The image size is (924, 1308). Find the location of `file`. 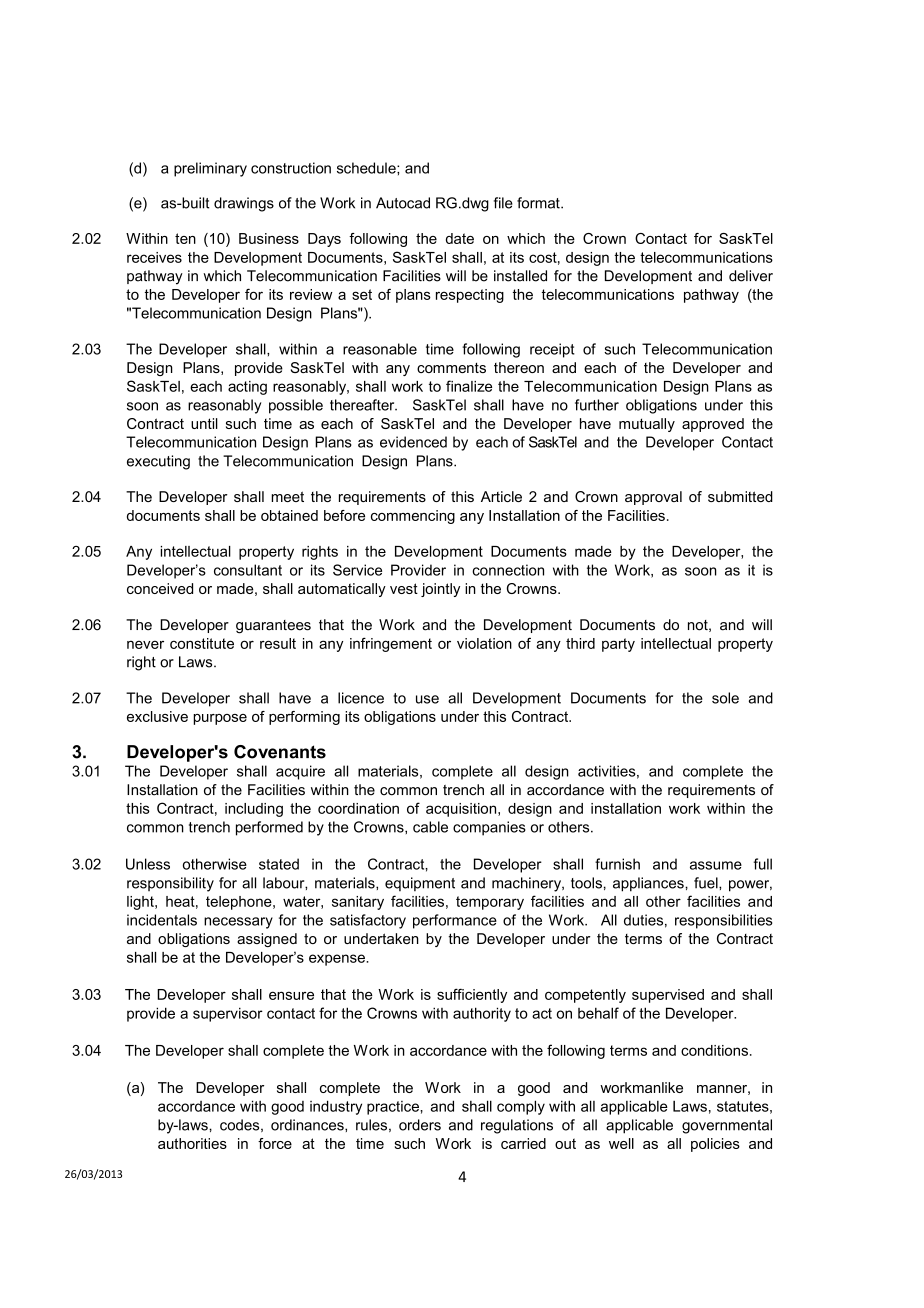

file is located at coordinates (503, 203).
